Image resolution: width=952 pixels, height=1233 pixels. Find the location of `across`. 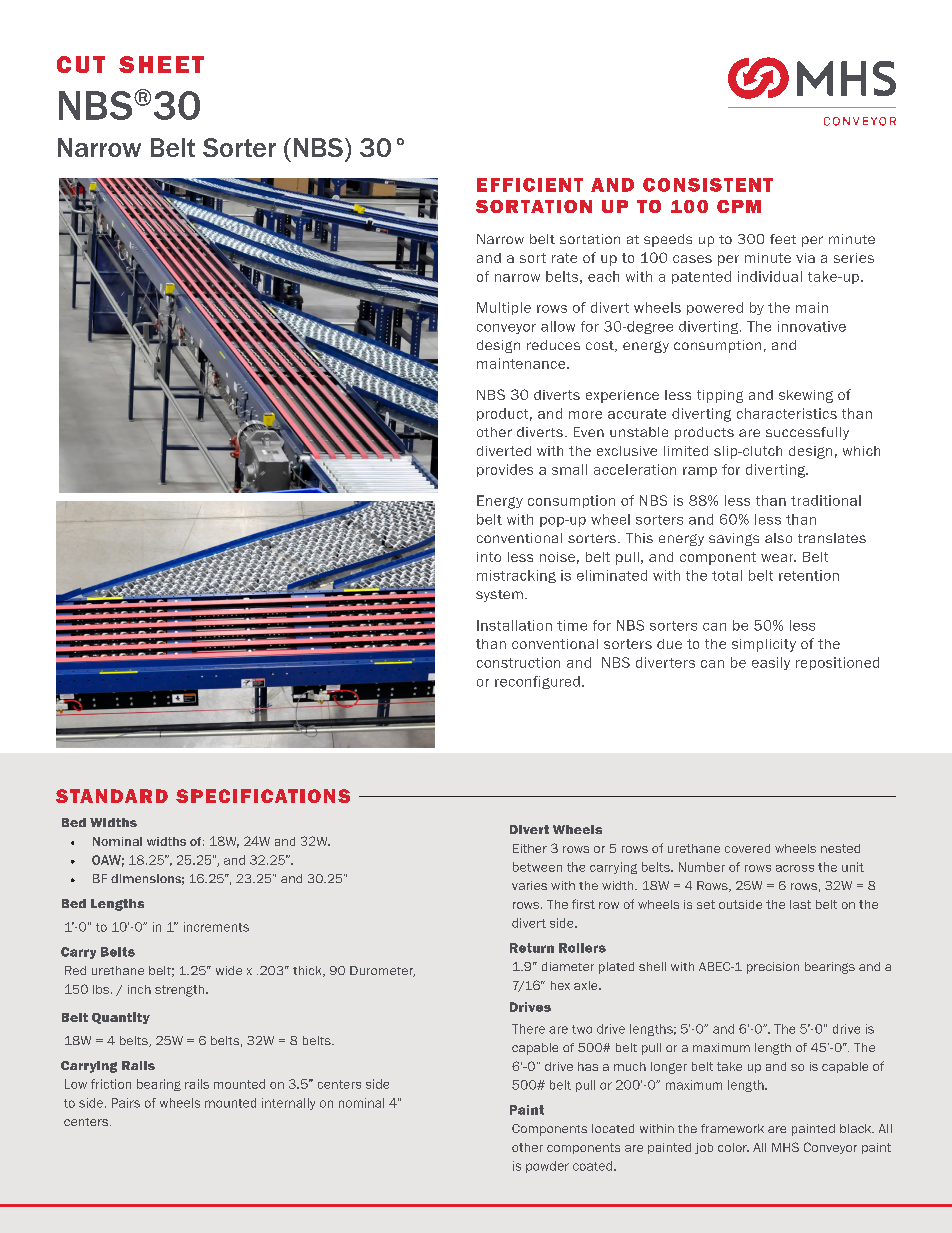

across is located at coordinates (795, 868).
